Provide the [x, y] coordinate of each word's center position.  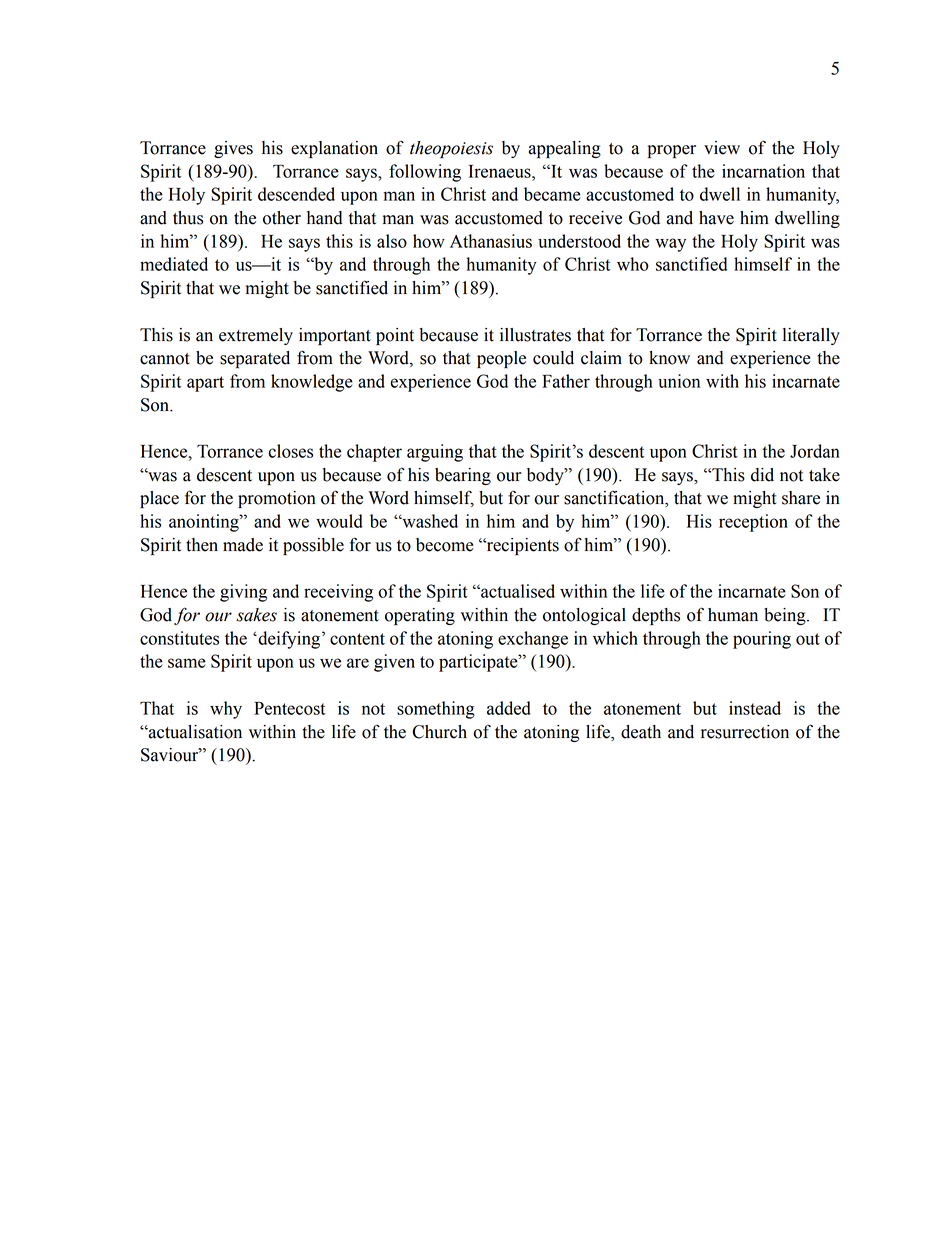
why [226, 710]
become [445, 545]
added [509, 708]
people [501, 359]
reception [753, 523]
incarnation [763, 171]
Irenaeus [501, 171]
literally [811, 336]
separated [255, 359]
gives [233, 149]
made [243, 545]
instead [755, 708]
